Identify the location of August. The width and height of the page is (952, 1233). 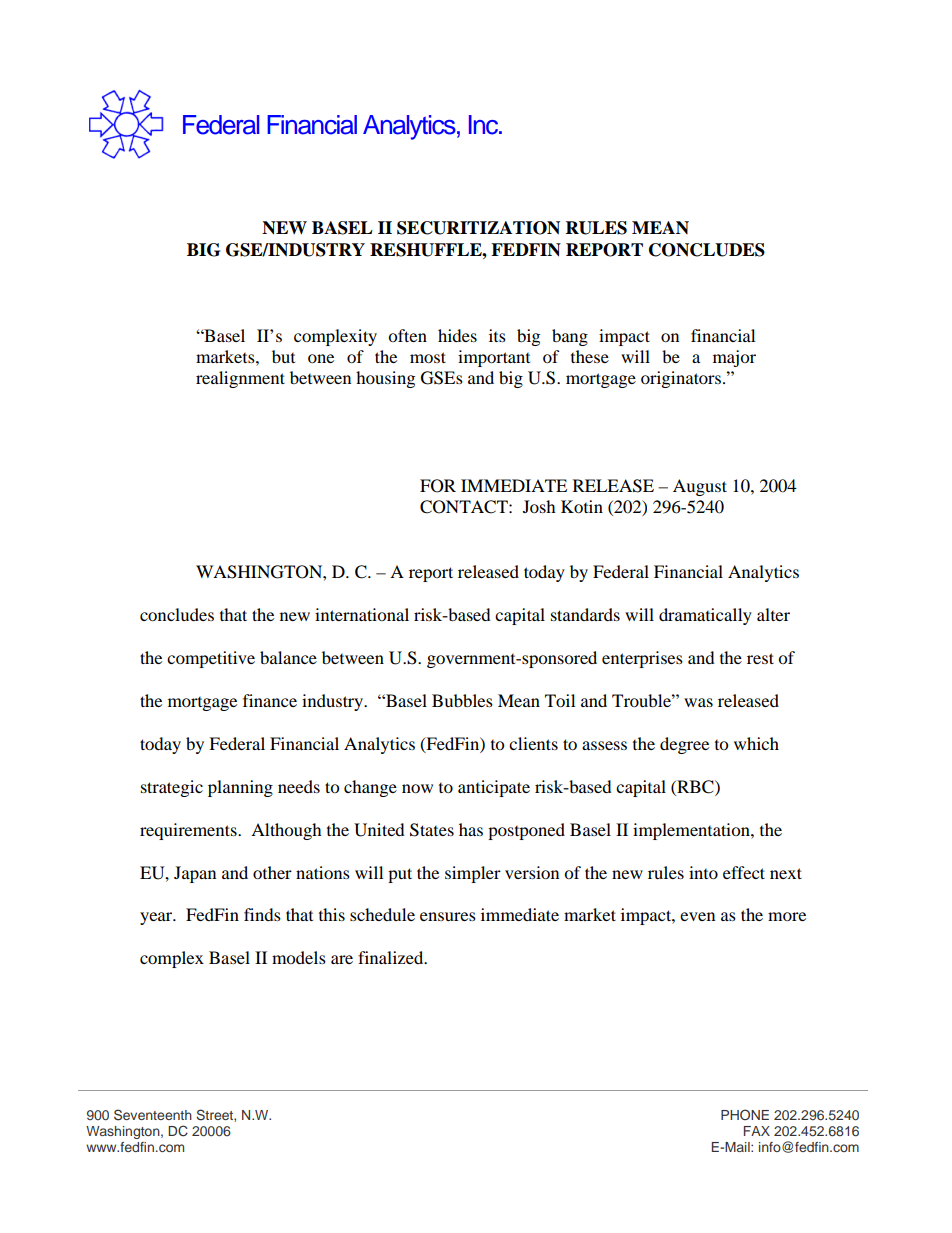
(700, 487).
